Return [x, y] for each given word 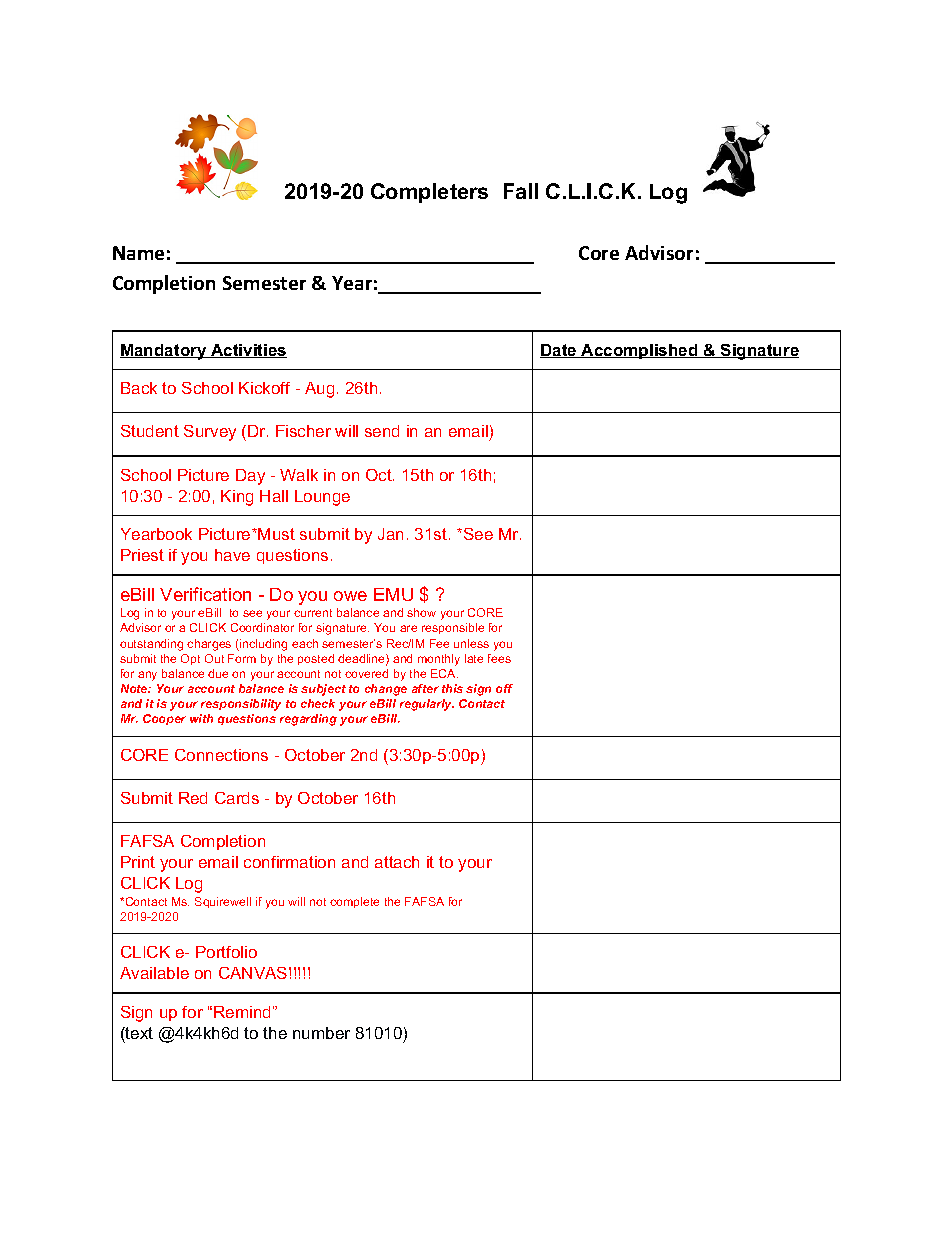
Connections [221, 755]
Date [559, 351]
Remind [242, 1012]
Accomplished [640, 351]
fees [499, 658]
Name [138, 253]
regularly [427, 705]
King [237, 498]
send [382, 431]
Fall [521, 191]
